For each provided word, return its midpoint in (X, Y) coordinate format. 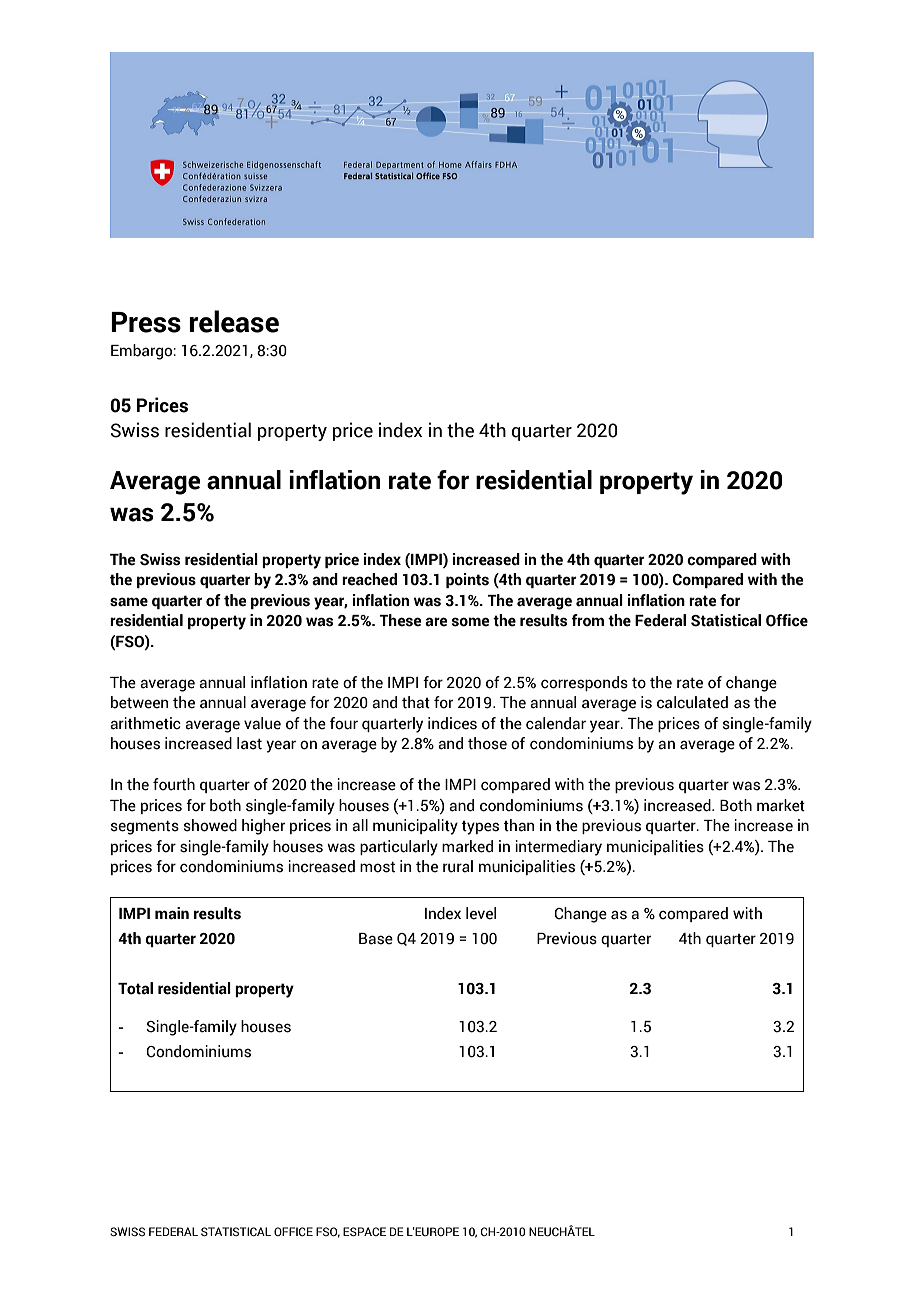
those (487, 743)
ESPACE (364, 1231)
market (781, 805)
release (234, 321)
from (587, 620)
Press (146, 322)
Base (376, 939)
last (249, 743)
